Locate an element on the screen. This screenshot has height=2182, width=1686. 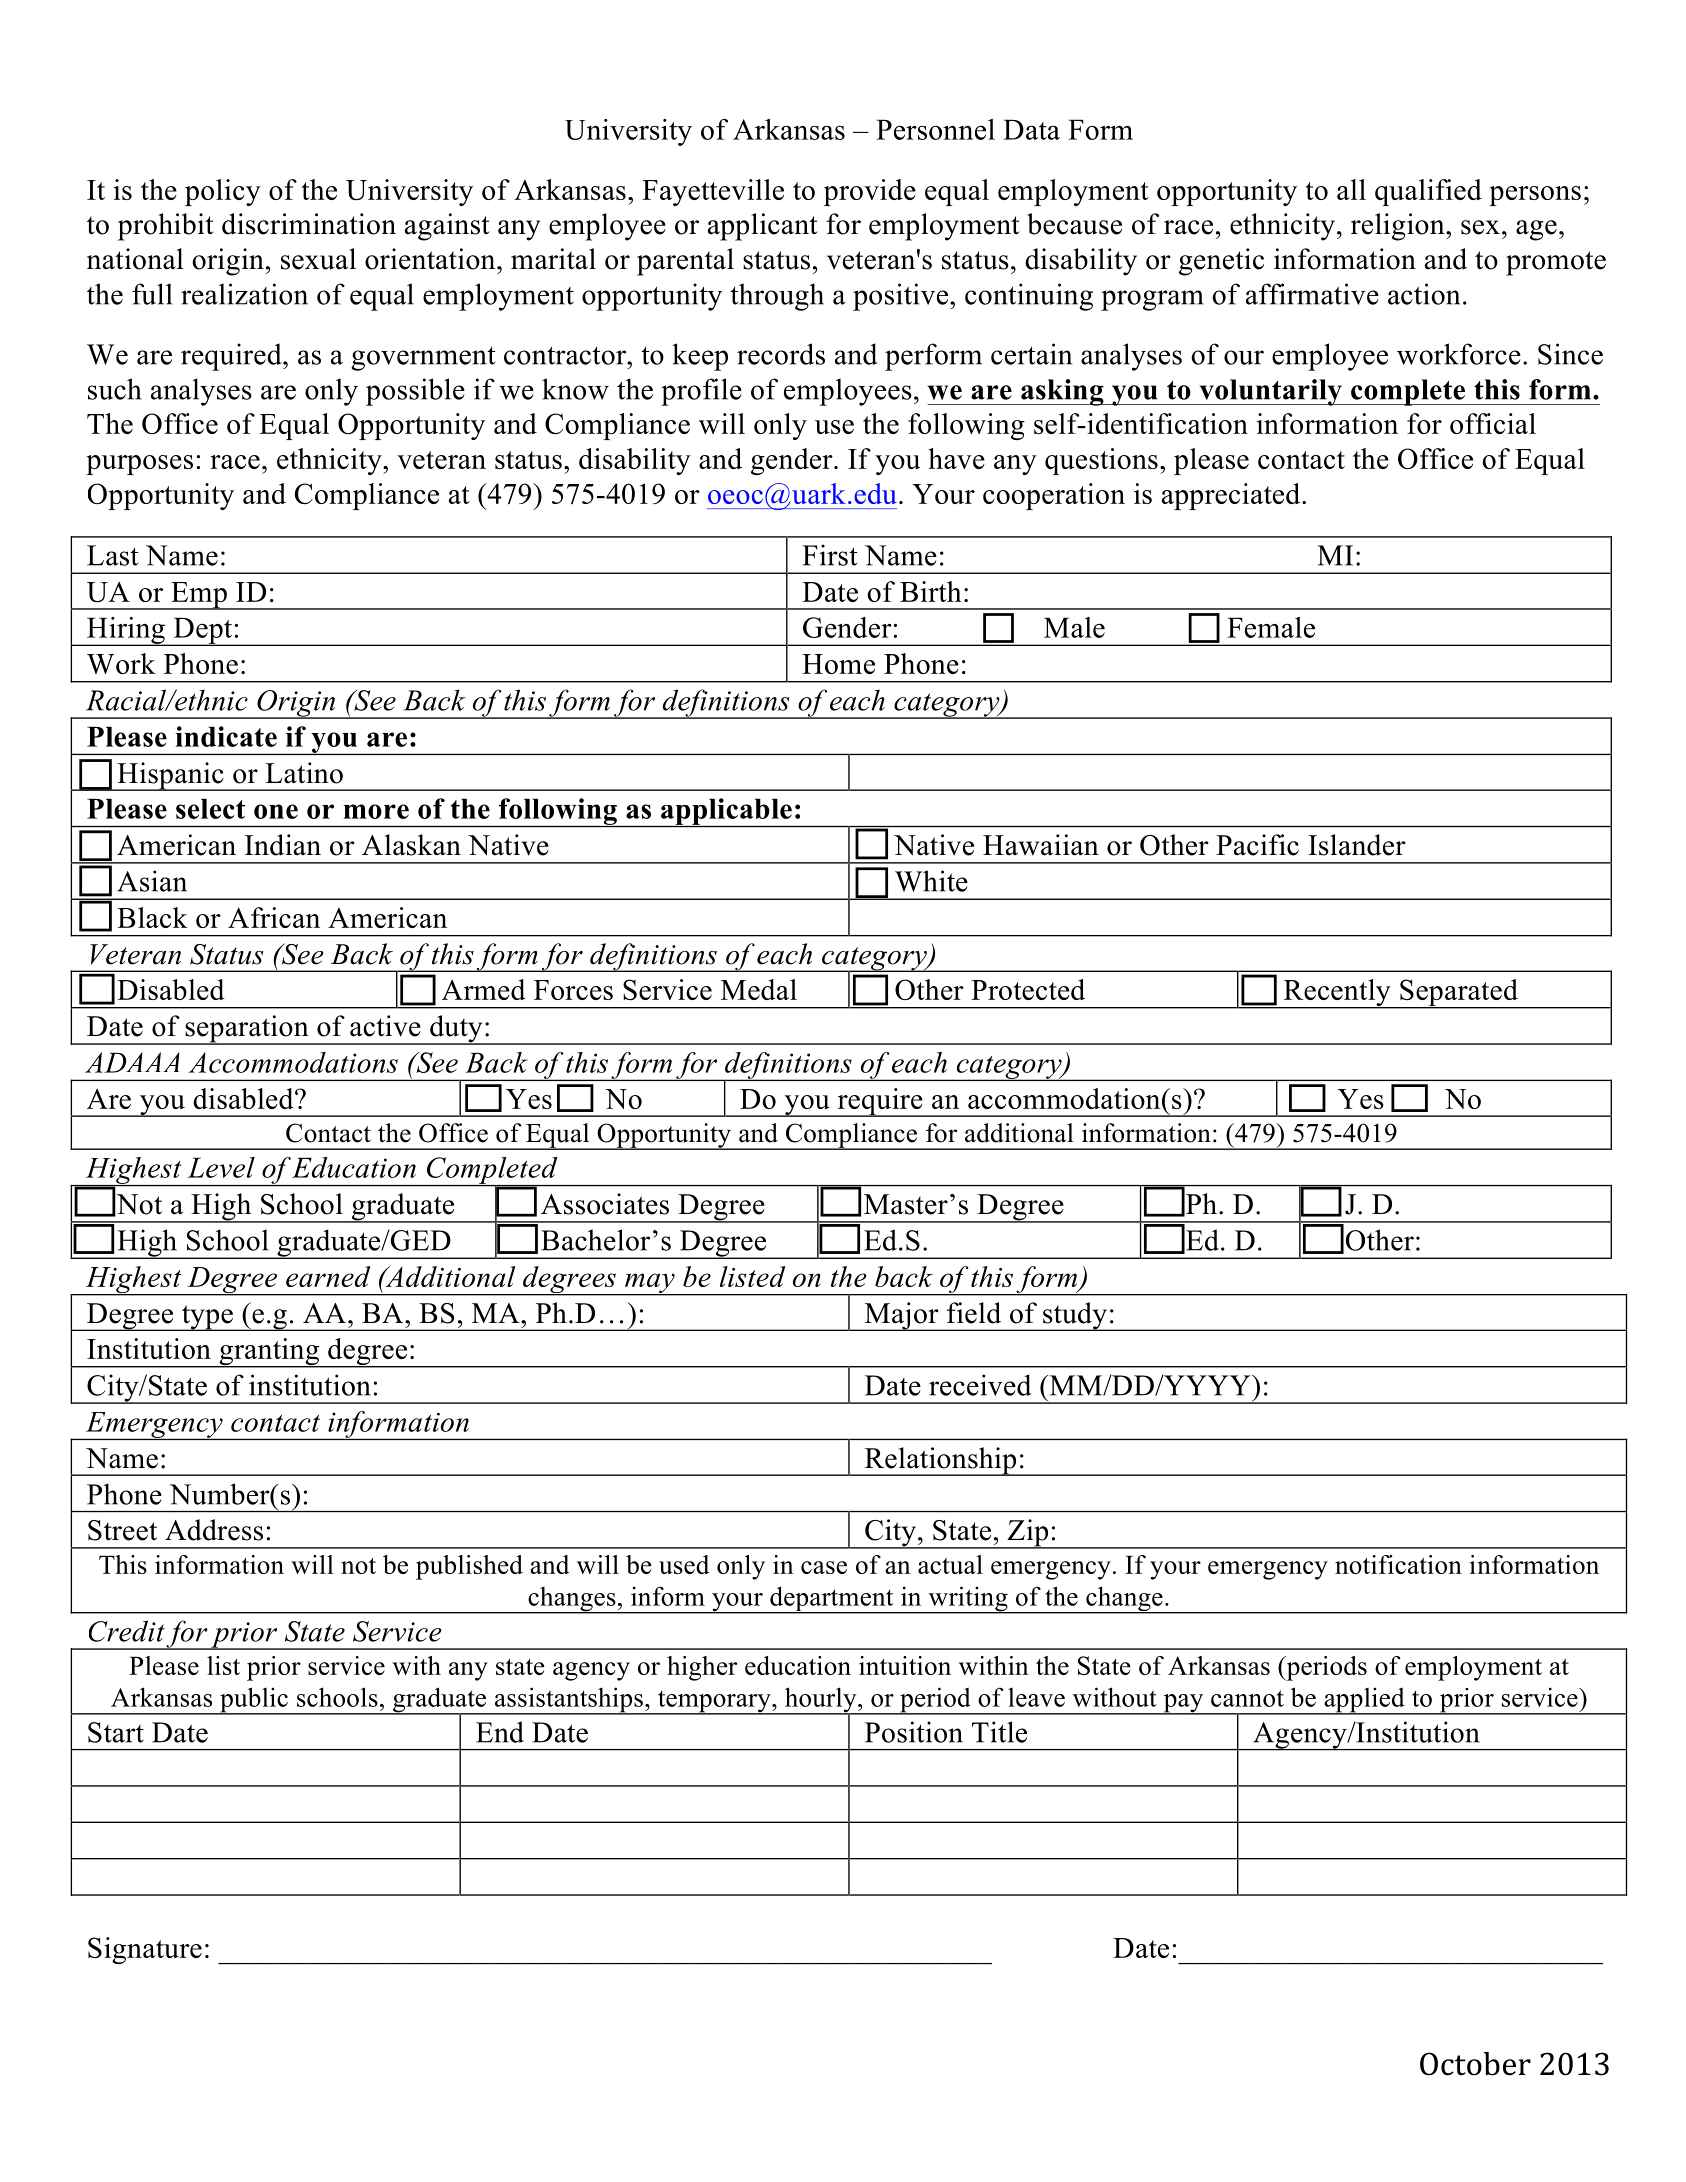
Medal is located at coordinates (759, 989).
